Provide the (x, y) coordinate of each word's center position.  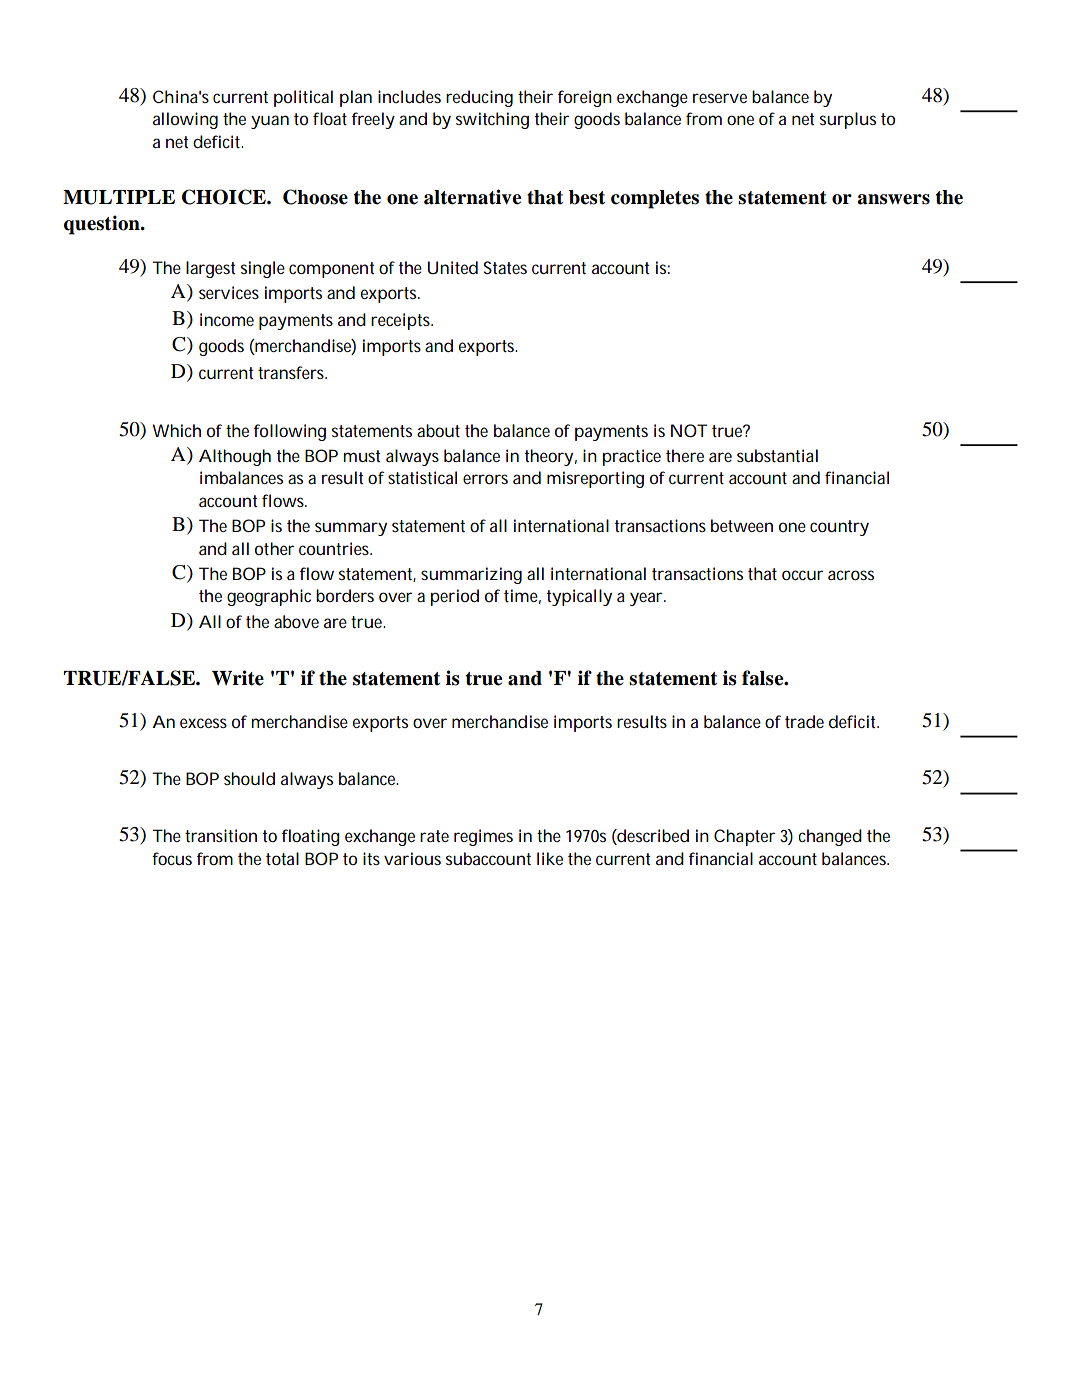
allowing (185, 120)
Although (235, 457)
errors (485, 479)
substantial (777, 455)
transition (221, 835)
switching (492, 120)
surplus (848, 120)
